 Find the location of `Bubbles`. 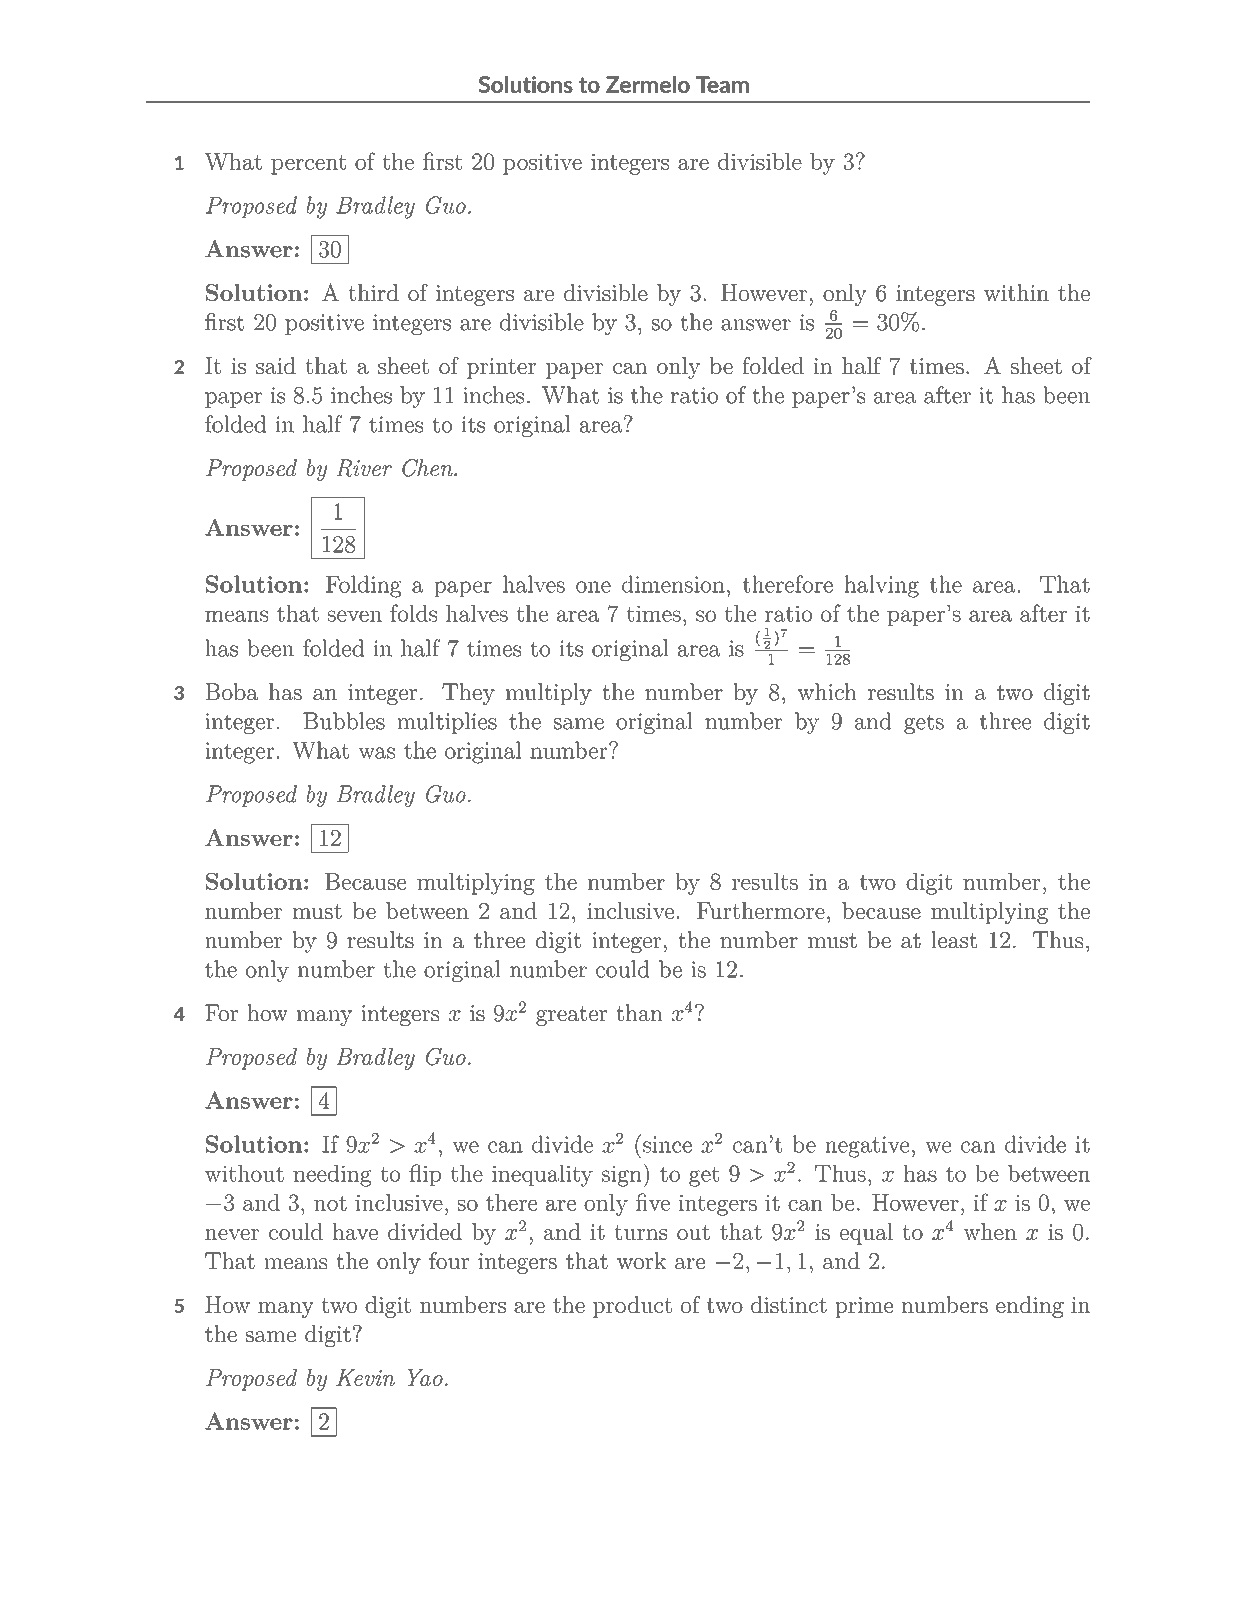

Bubbles is located at coordinates (344, 721).
